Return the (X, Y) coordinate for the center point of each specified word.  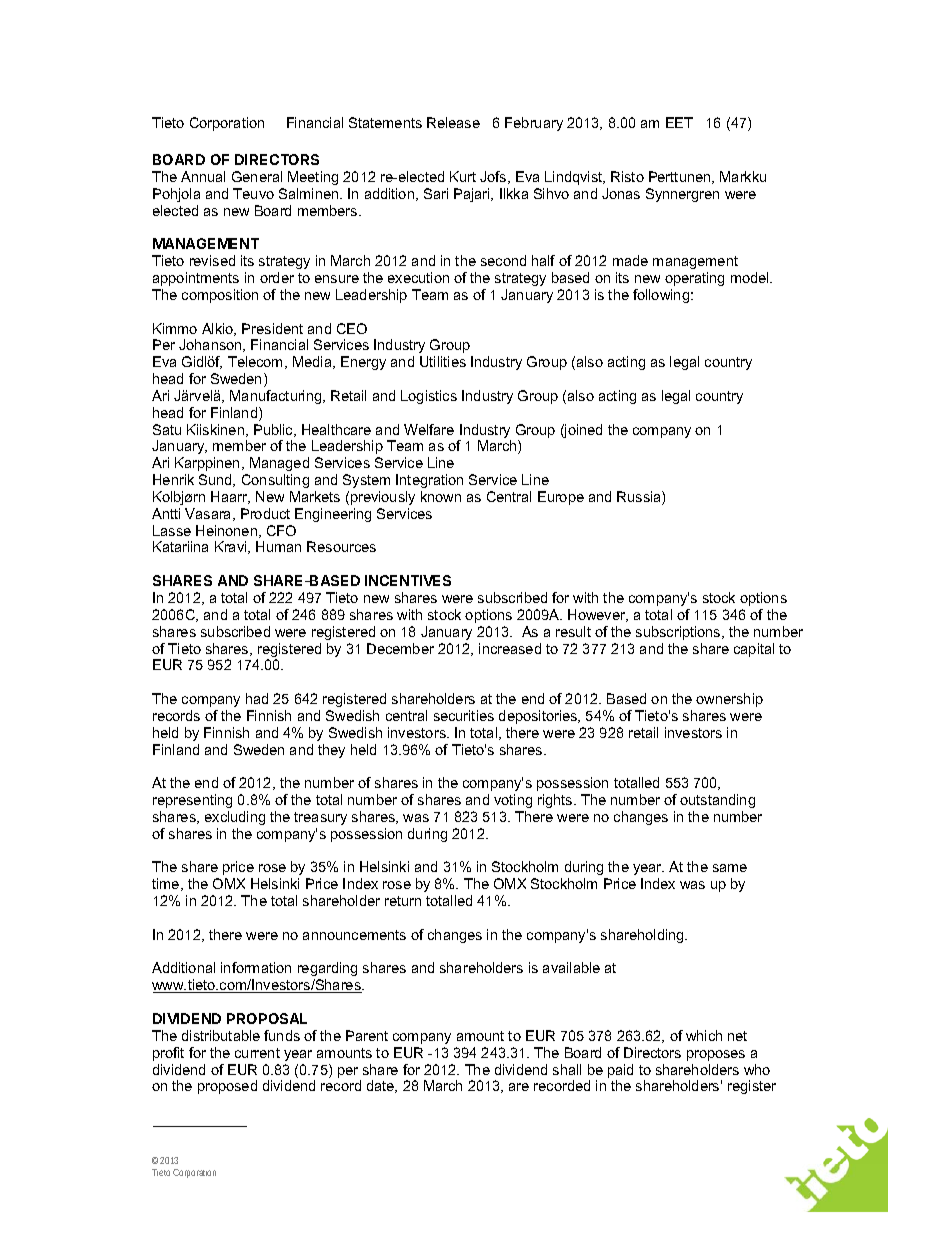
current (257, 1053)
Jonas (621, 193)
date (382, 1086)
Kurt (463, 176)
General (257, 176)
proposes (716, 1055)
